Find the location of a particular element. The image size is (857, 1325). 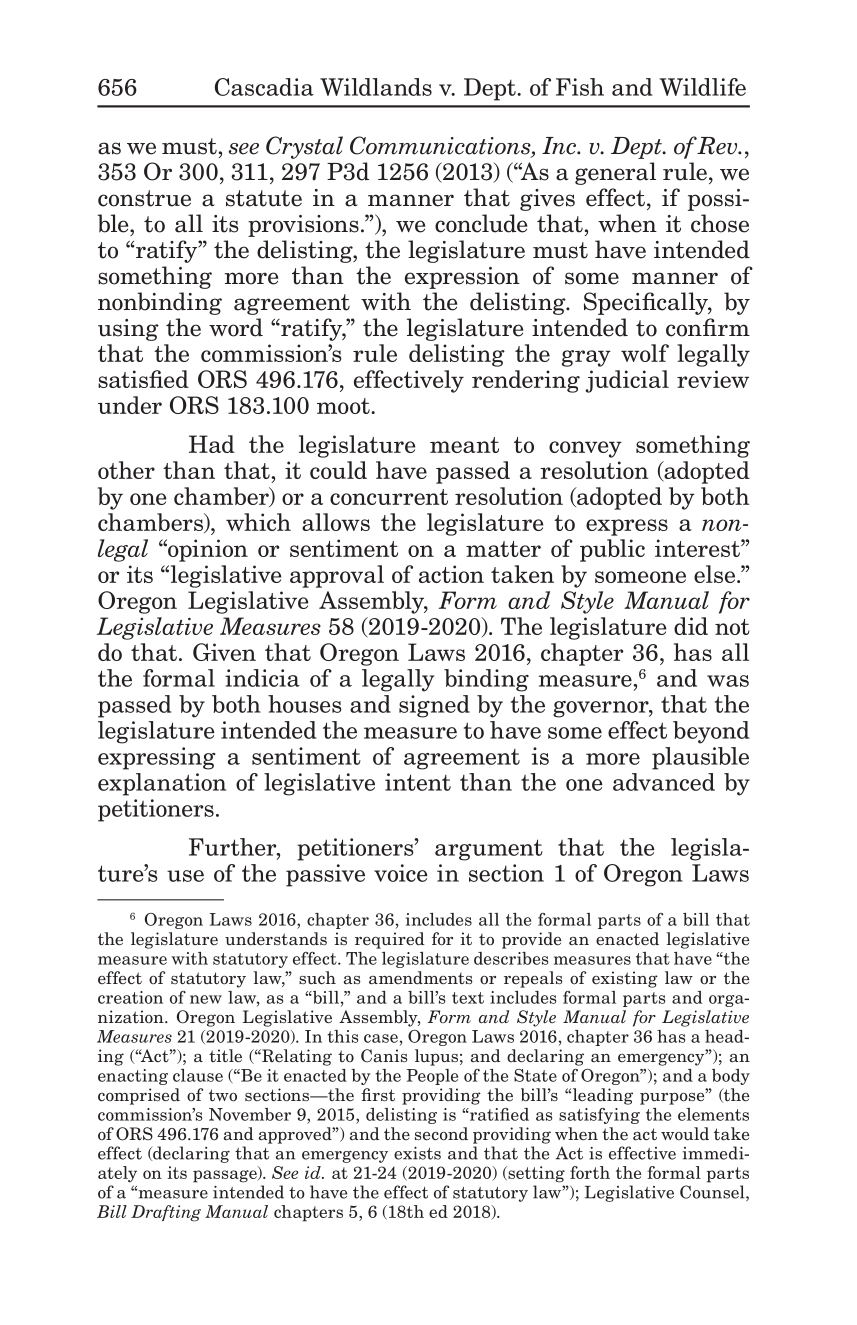

Cascadia is located at coordinates (264, 87).
